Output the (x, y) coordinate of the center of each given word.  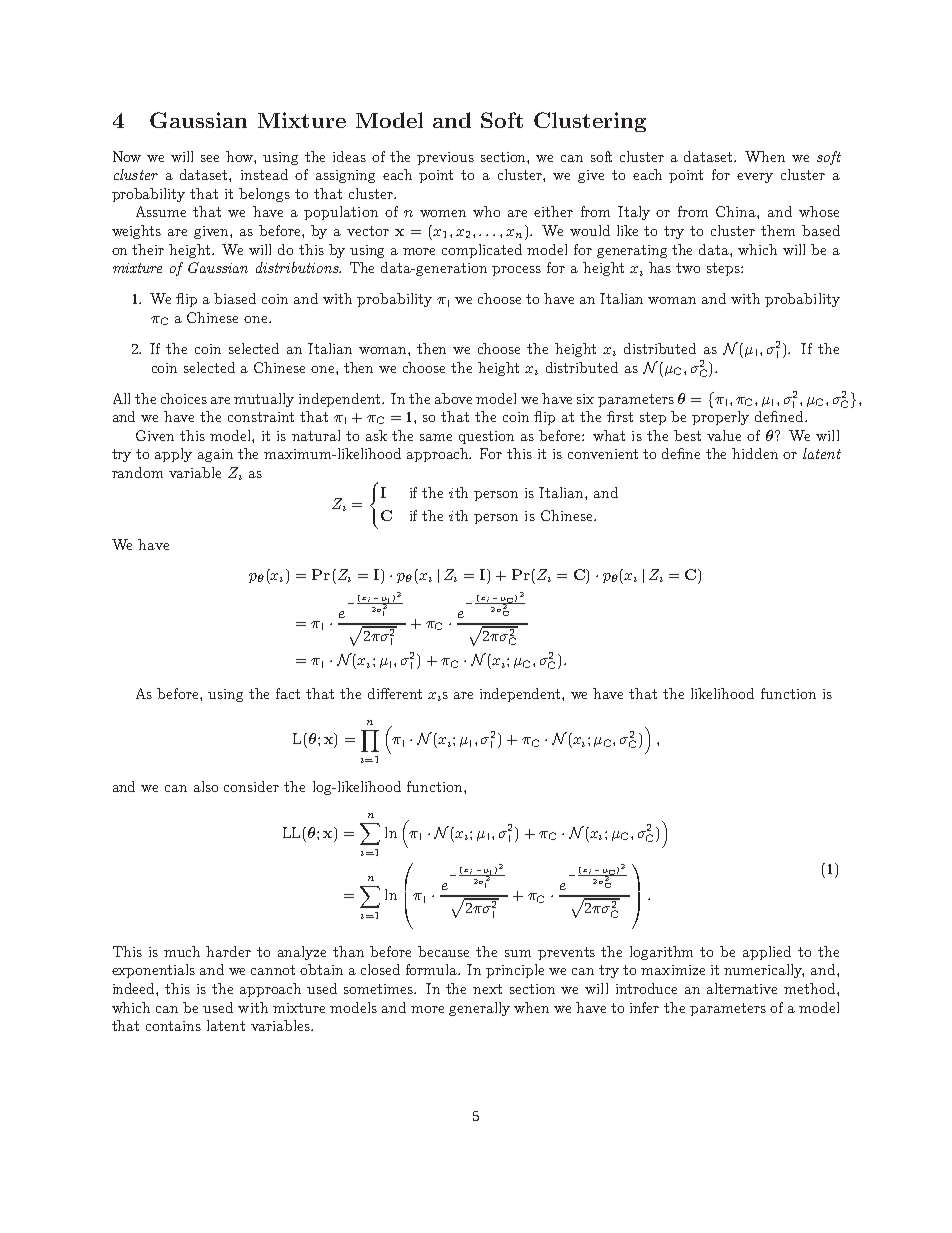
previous (445, 158)
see (210, 158)
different (395, 693)
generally (479, 1009)
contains (173, 1026)
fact (288, 693)
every (755, 178)
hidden (755, 453)
